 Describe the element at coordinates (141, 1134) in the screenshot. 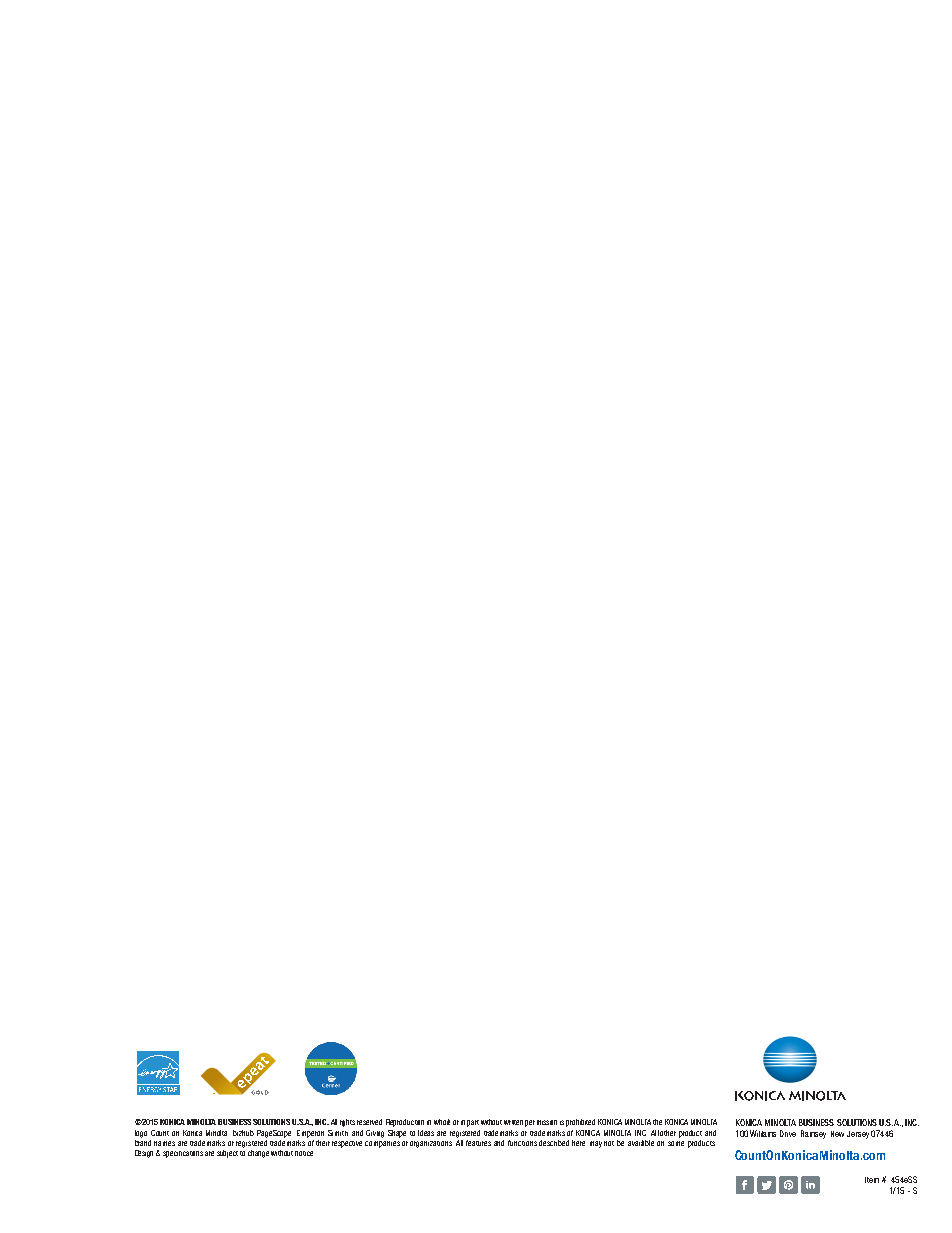

I see `logo` at that location.
